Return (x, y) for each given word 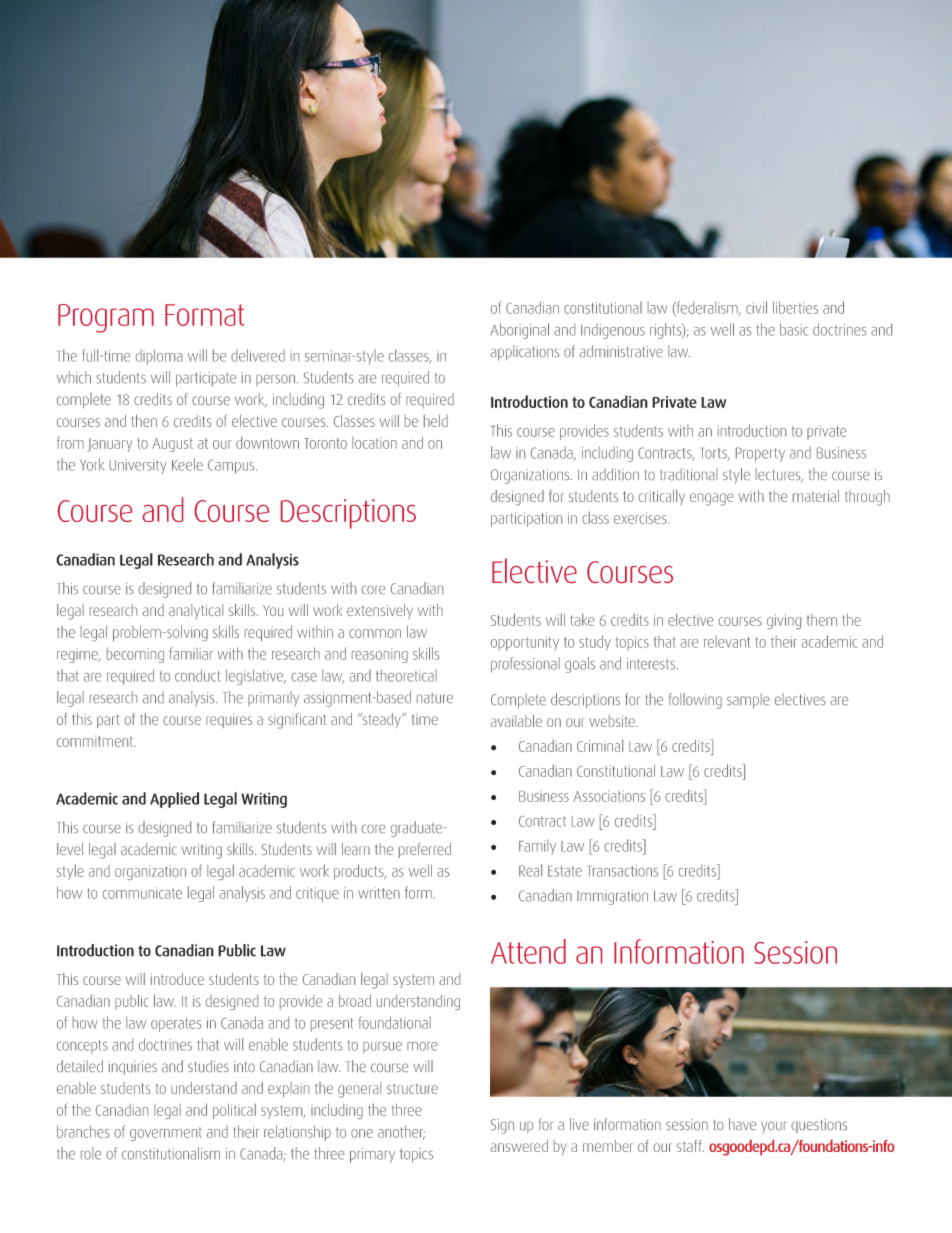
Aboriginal (519, 331)
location (374, 443)
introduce (177, 979)
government (166, 1134)
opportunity (525, 643)
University (138, 466)
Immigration (612, 897)
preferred (425, 850)
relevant (727, 641)
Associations (609, 796)
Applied (174, 800)
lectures (779, 475)
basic (794, 329)
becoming (135, 655)
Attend (528, 951)
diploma (159, 357)
